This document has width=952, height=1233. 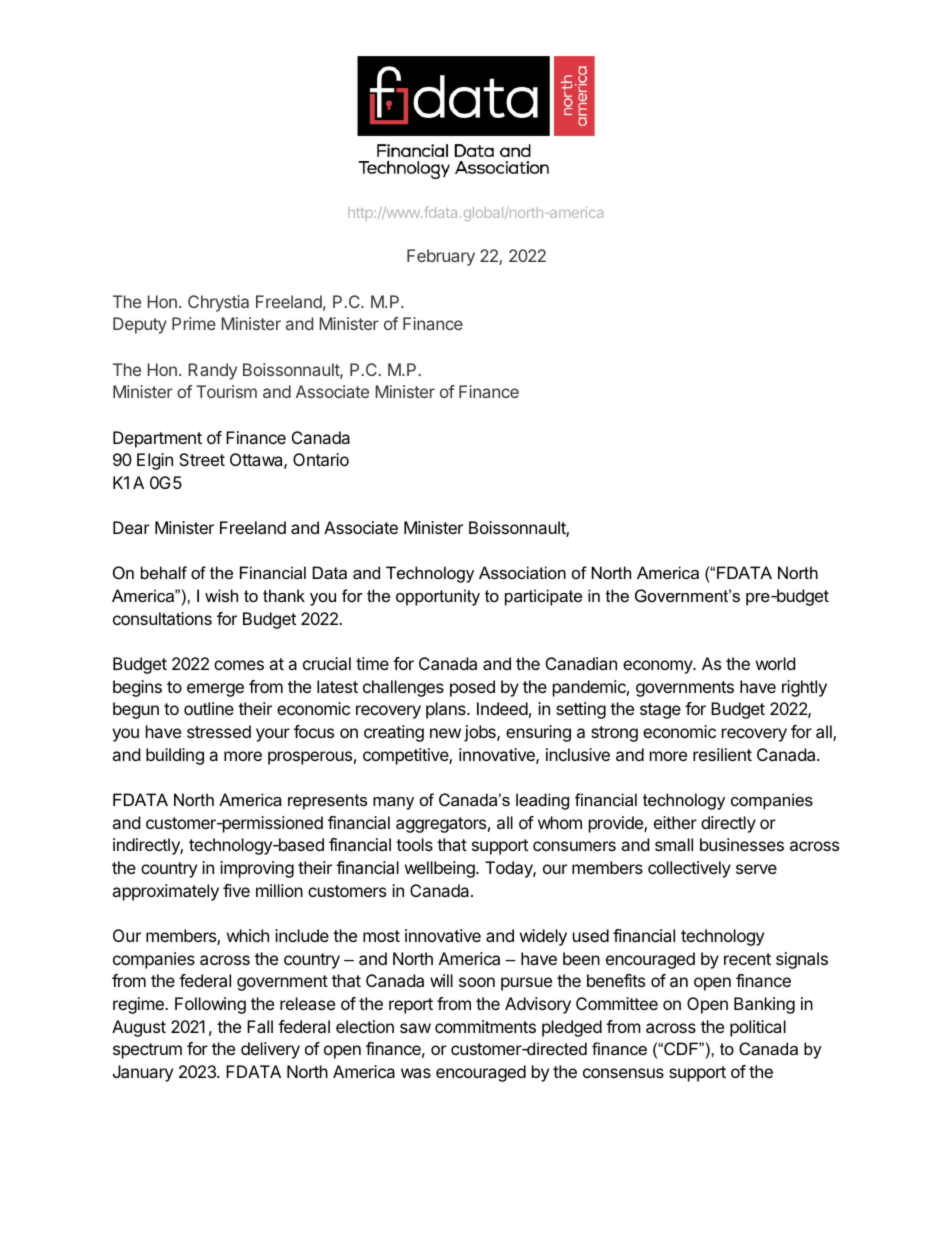 I want to click on leading, so click(x=542, y=801).
